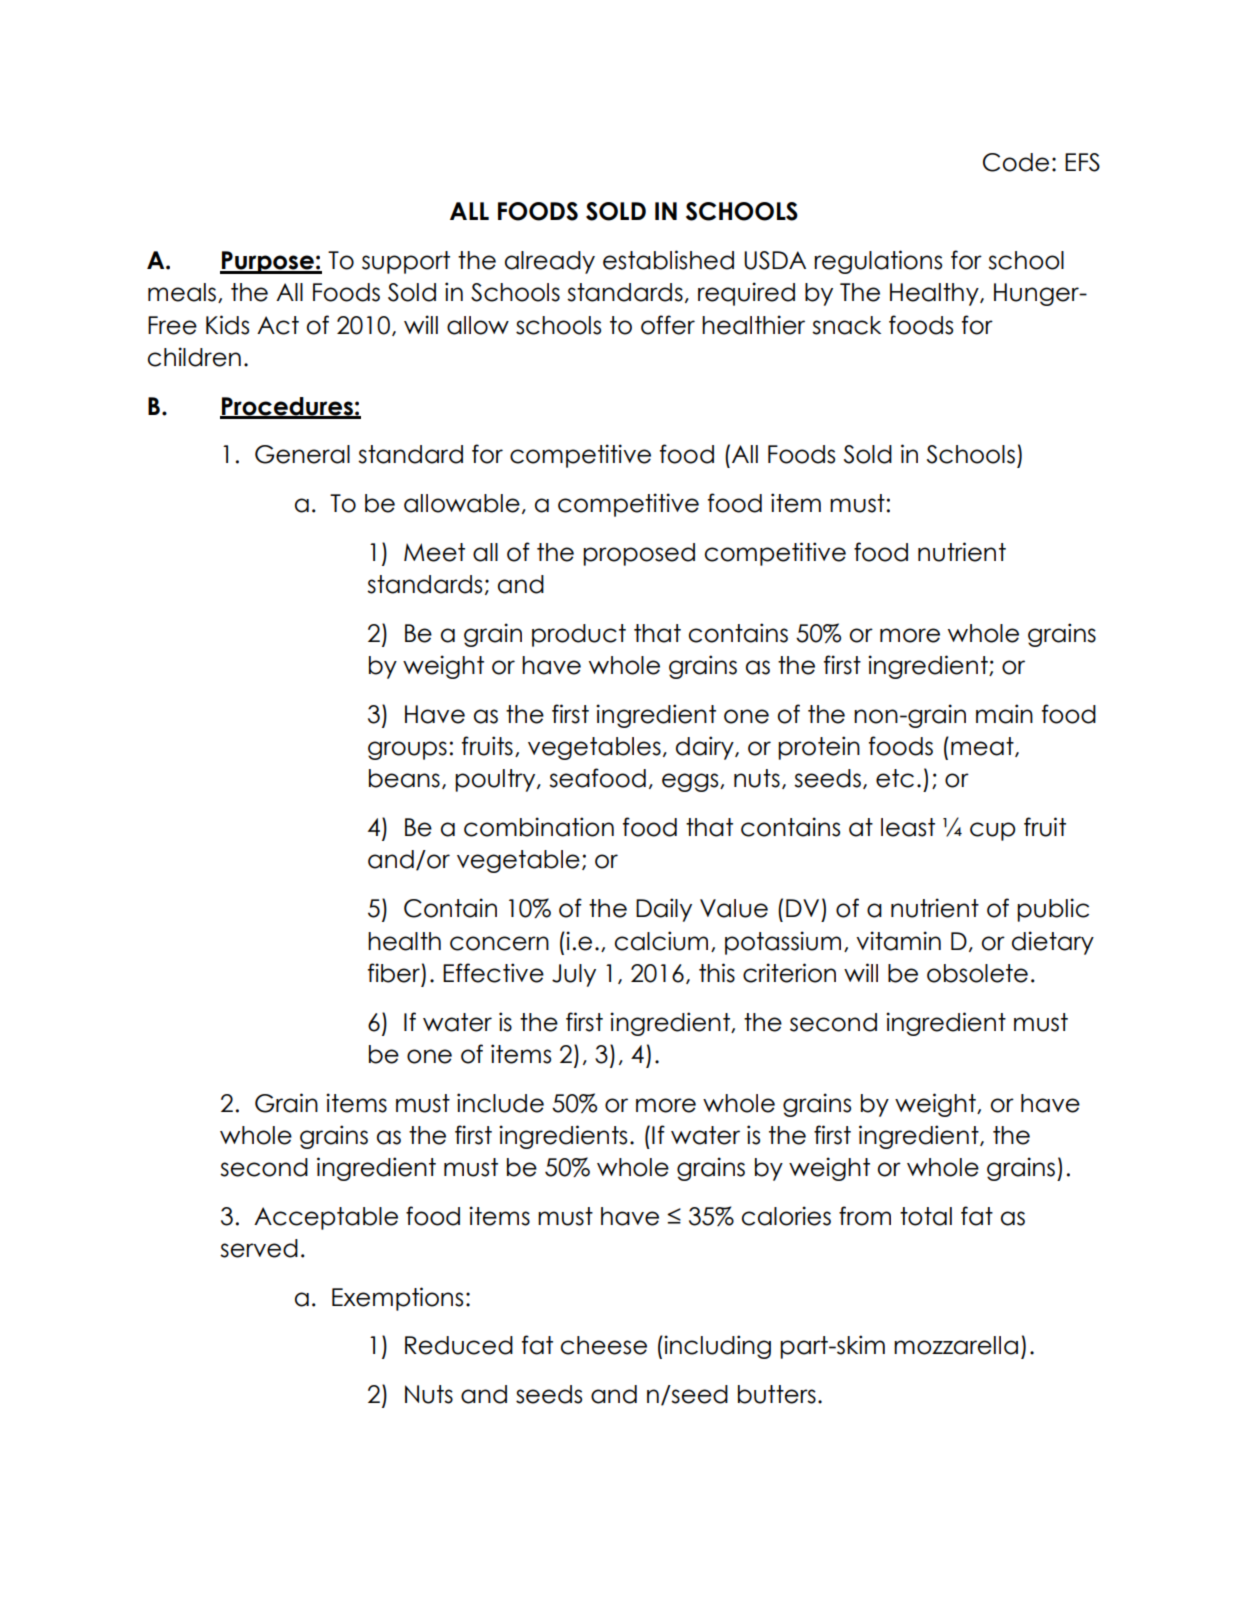 The image size is (1248, 1614). What do you see at coordinates (259, 1248) in the image?
I see `served` at bounding box center [259, 1248].
